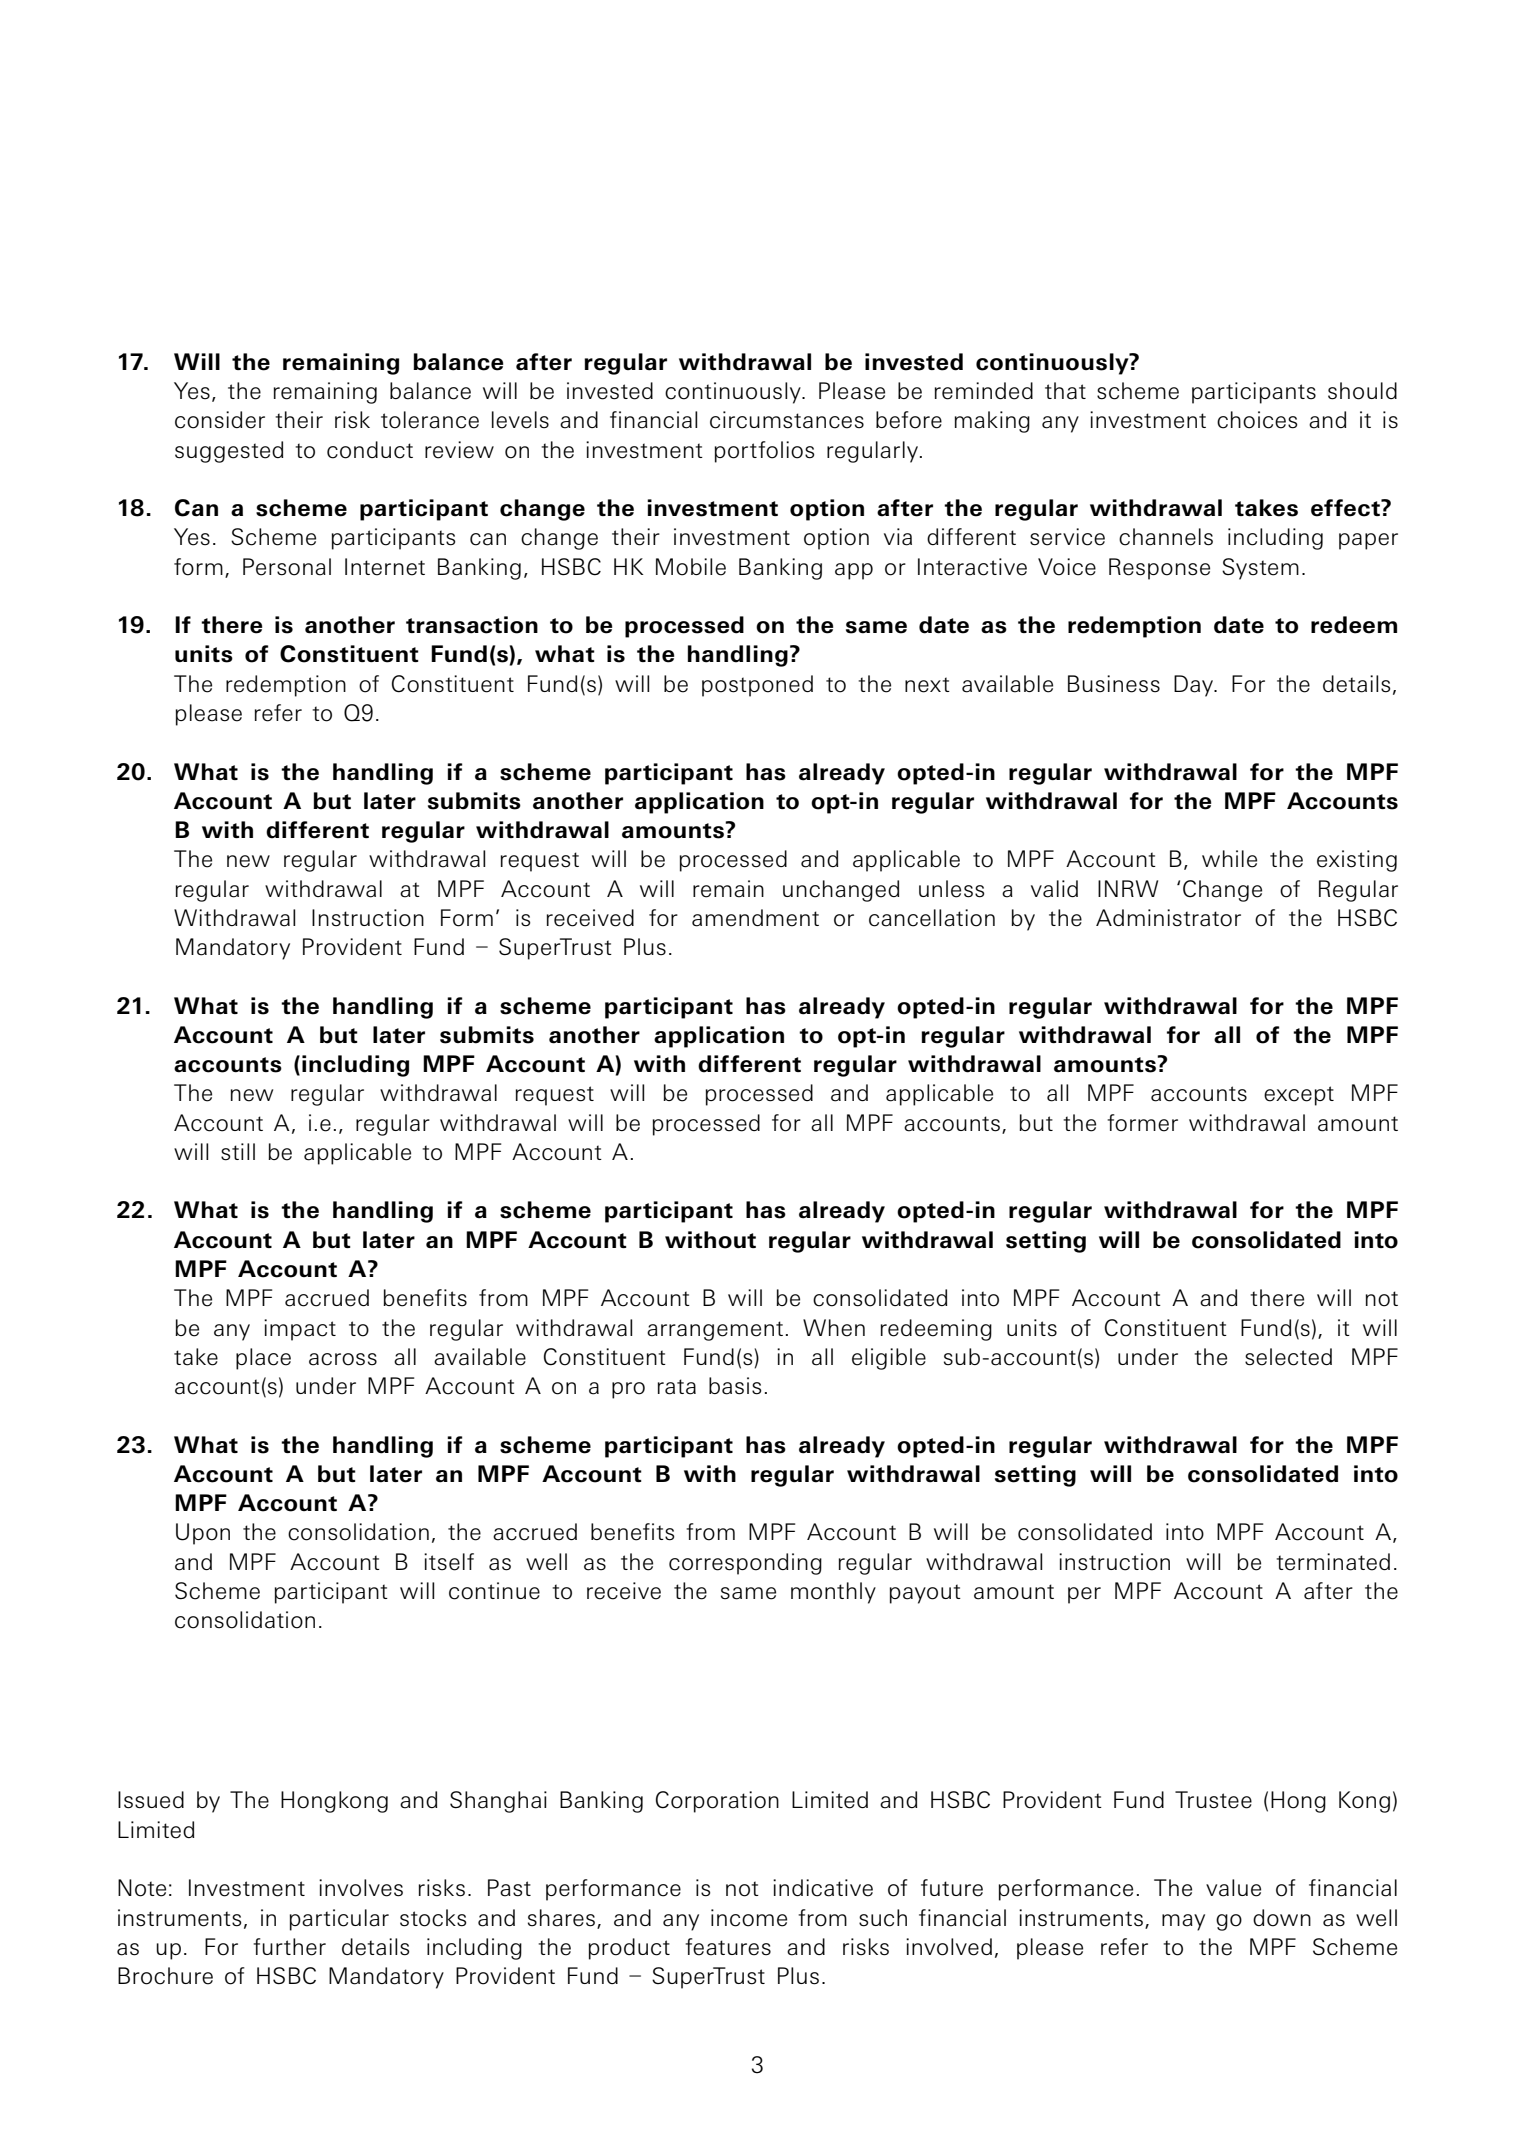 This screenshot has height=2142, width=1515. Describe the element at coordinates (1233, 1888) in the screenshot. I see `value` at that location.
